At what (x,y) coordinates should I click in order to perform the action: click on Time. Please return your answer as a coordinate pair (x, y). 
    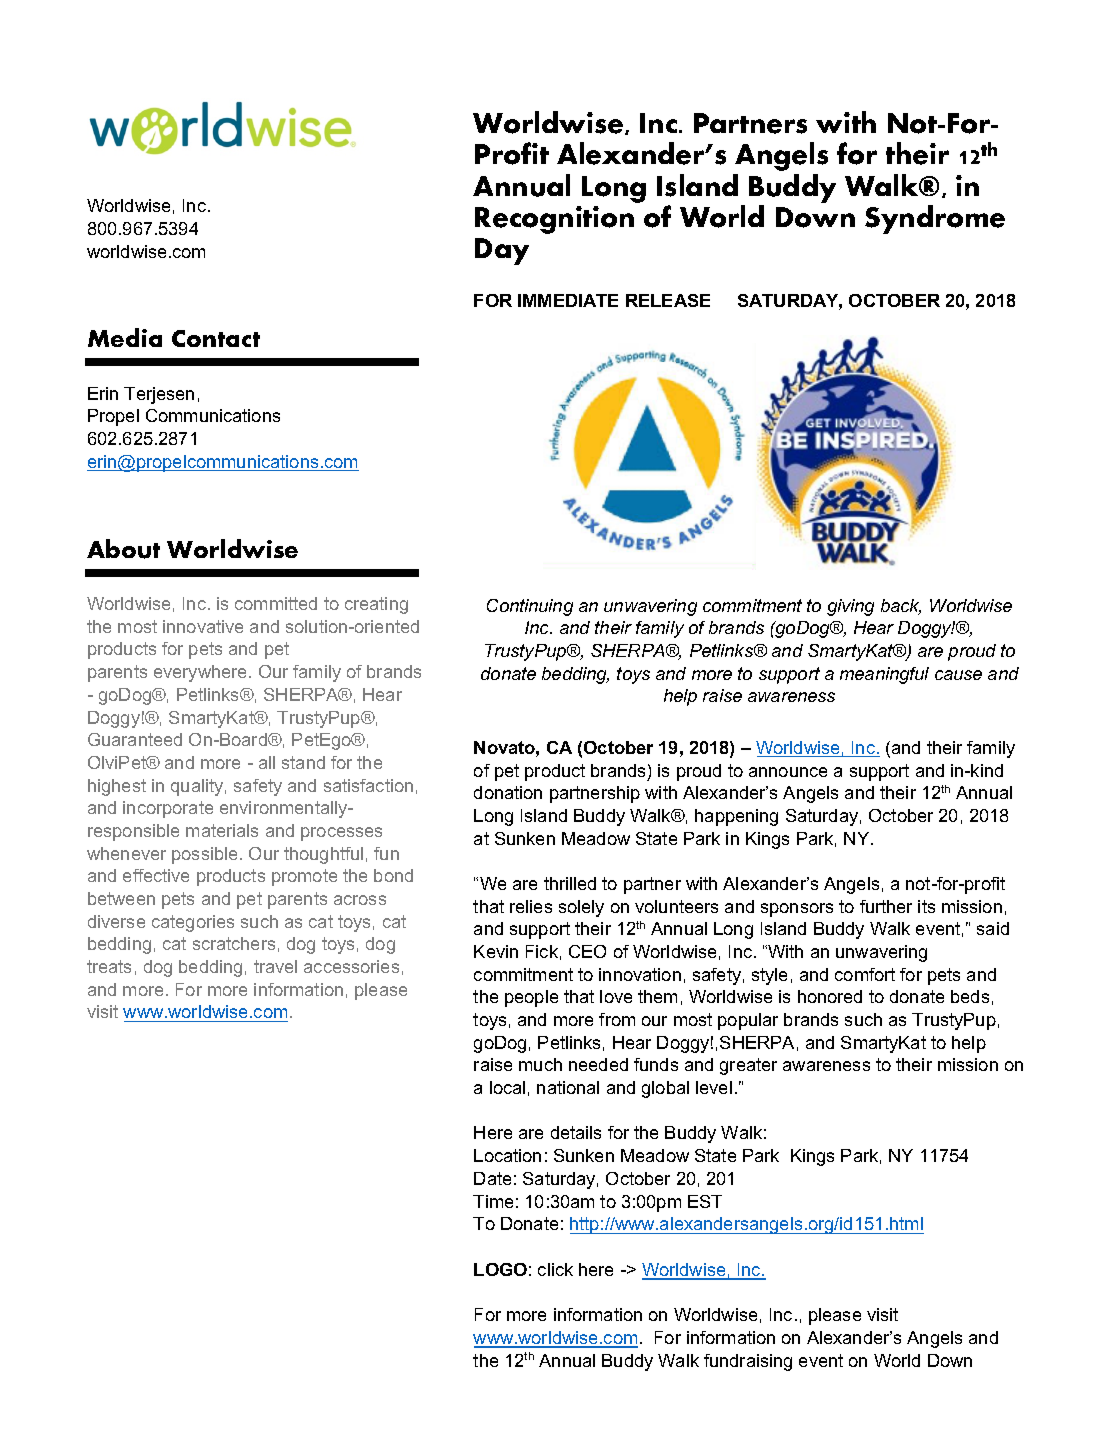
    Looking at the image, I should click on (493, 1201).
